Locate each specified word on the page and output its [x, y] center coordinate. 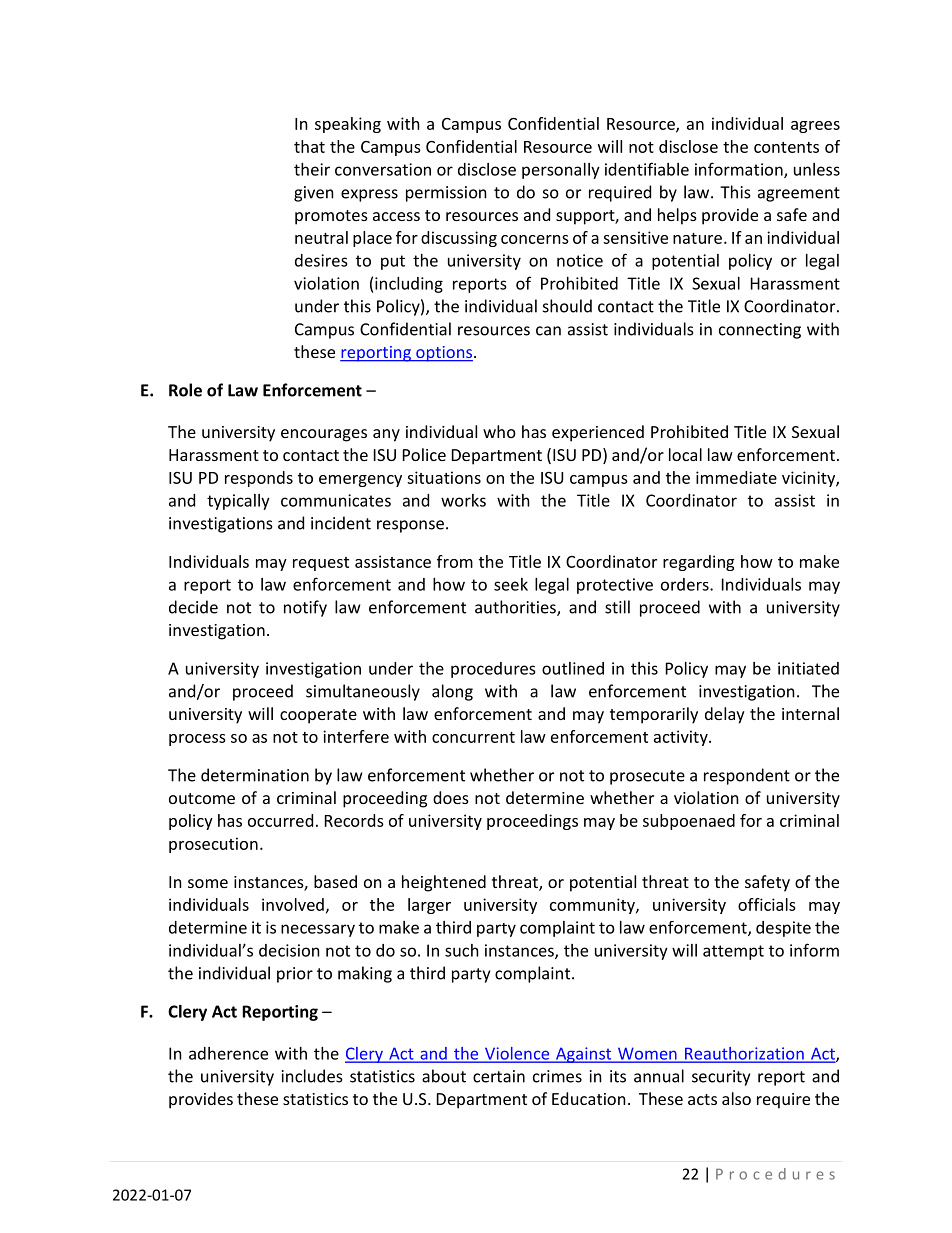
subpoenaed [689, 822]
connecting [760, 331]
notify [305, 608]
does [451, 797]
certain [499, 1076]
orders [686, 584]
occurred [280, 820]
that [309, 146]
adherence [228, 1053]
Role [185, 390]
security [721, 1078]
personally [561, 171]
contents [786, 147]
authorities [516, 608]
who [499, 431]
